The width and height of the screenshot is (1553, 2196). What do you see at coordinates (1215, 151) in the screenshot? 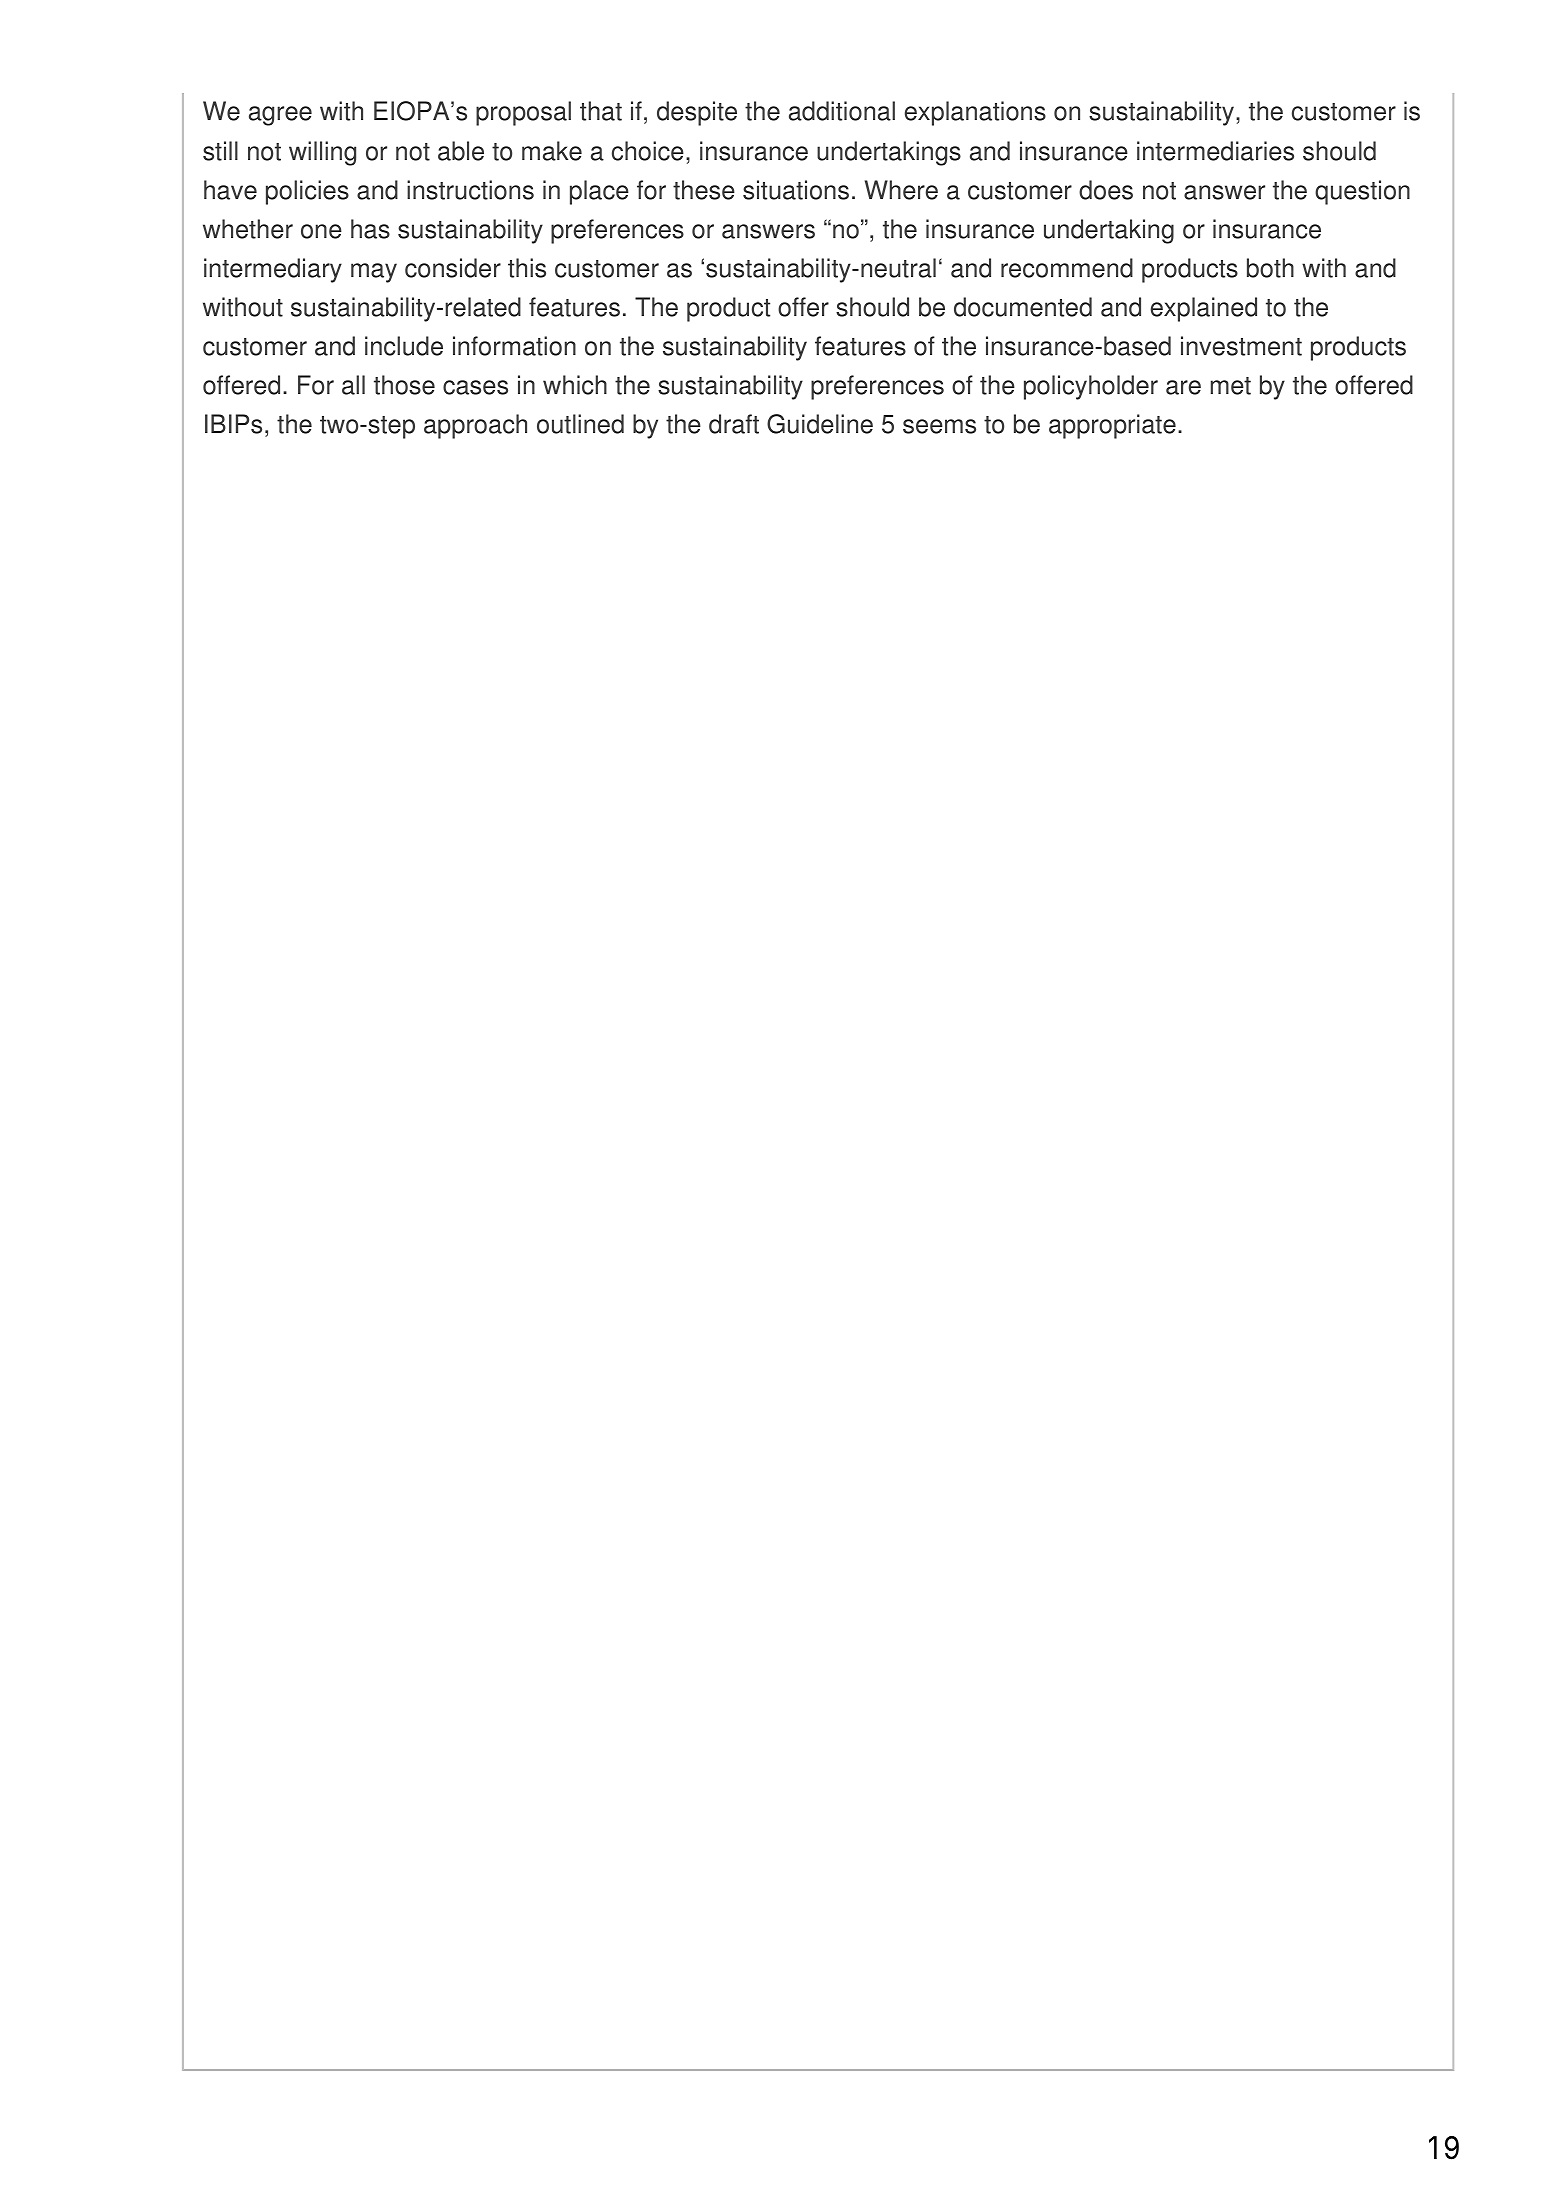
I see `intermediaries` at bounding box center [1215, 151].
